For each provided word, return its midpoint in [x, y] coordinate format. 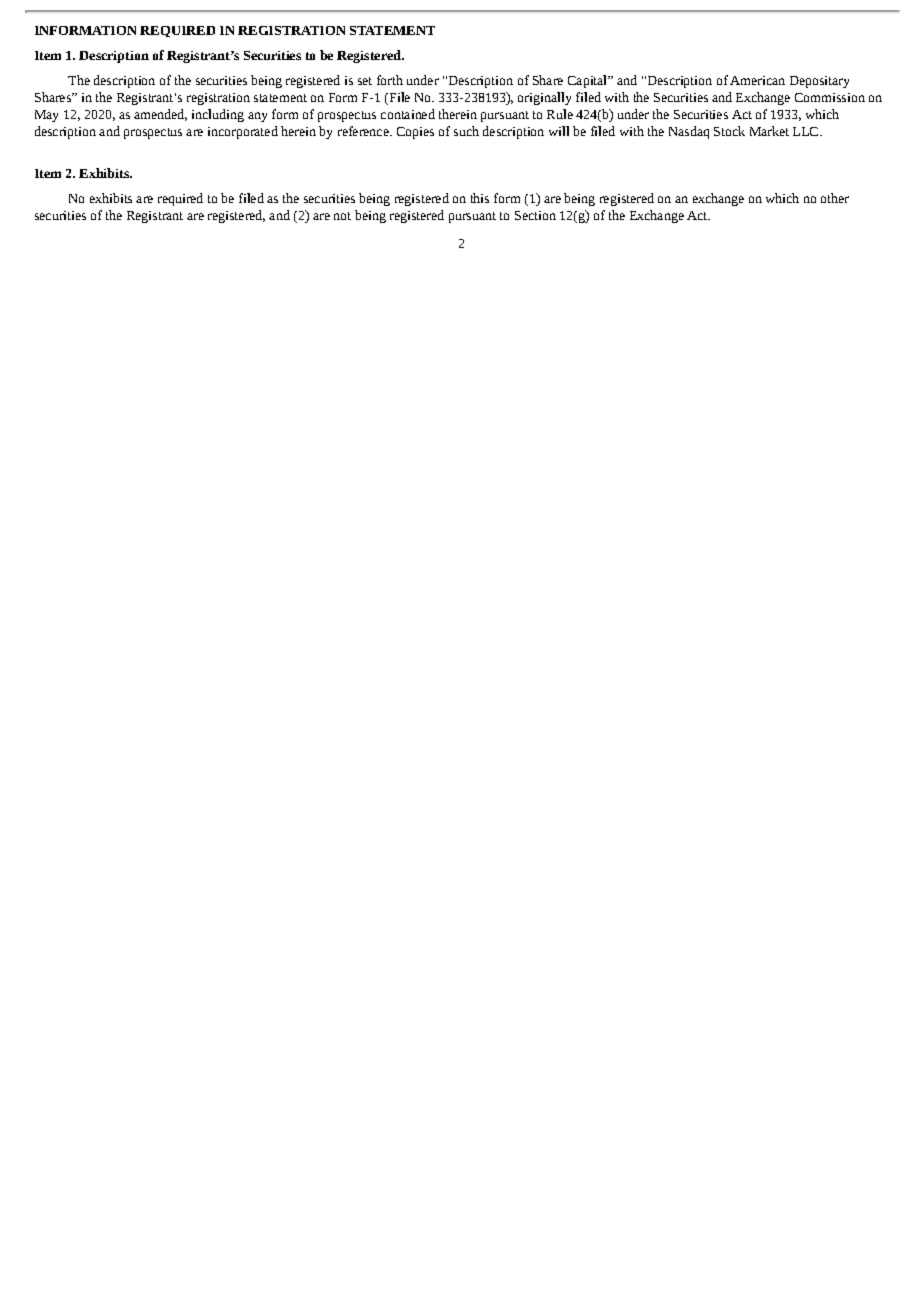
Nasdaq [689, 132]
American [757, 80]
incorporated [243, 132]
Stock [729, 131]
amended [160, 115]
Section [535, 215]
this [480, 198]
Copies [415, 133]
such [466, 131]
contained [408, 114]
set [365, 81]
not [342, 216]
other [835, 198]
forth [390, 80]
